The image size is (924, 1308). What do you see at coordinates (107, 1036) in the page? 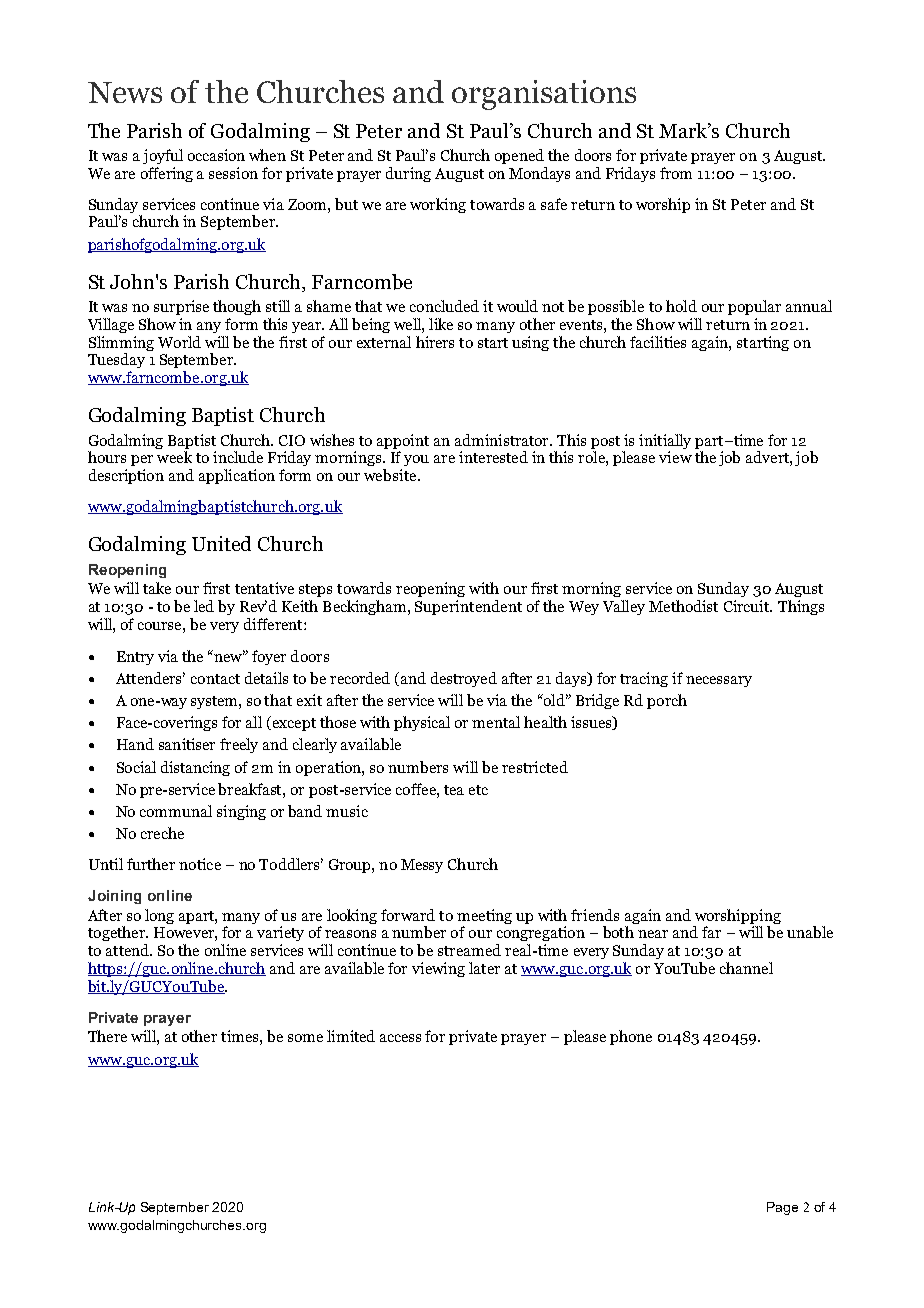
I see `There` at bounding box center [107, 1036].
